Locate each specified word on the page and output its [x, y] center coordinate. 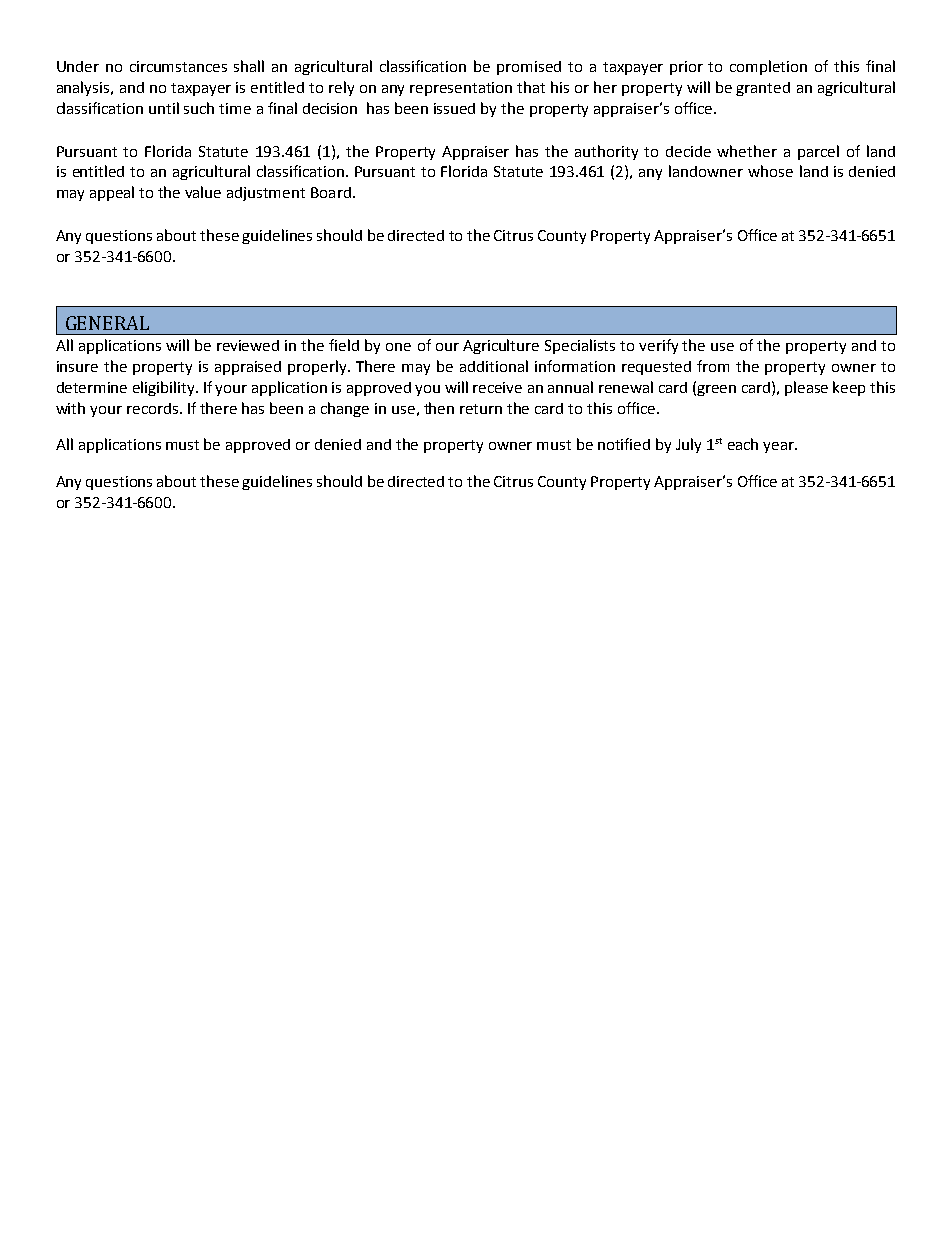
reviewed [248, 345]
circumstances [178, 66]
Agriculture [501, 346]
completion [768, 67]
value [203, 192]
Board [331, 192]
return [481, 409]
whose [770, 171]
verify [658, 346]
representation [461, 89]
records [154, 408]
